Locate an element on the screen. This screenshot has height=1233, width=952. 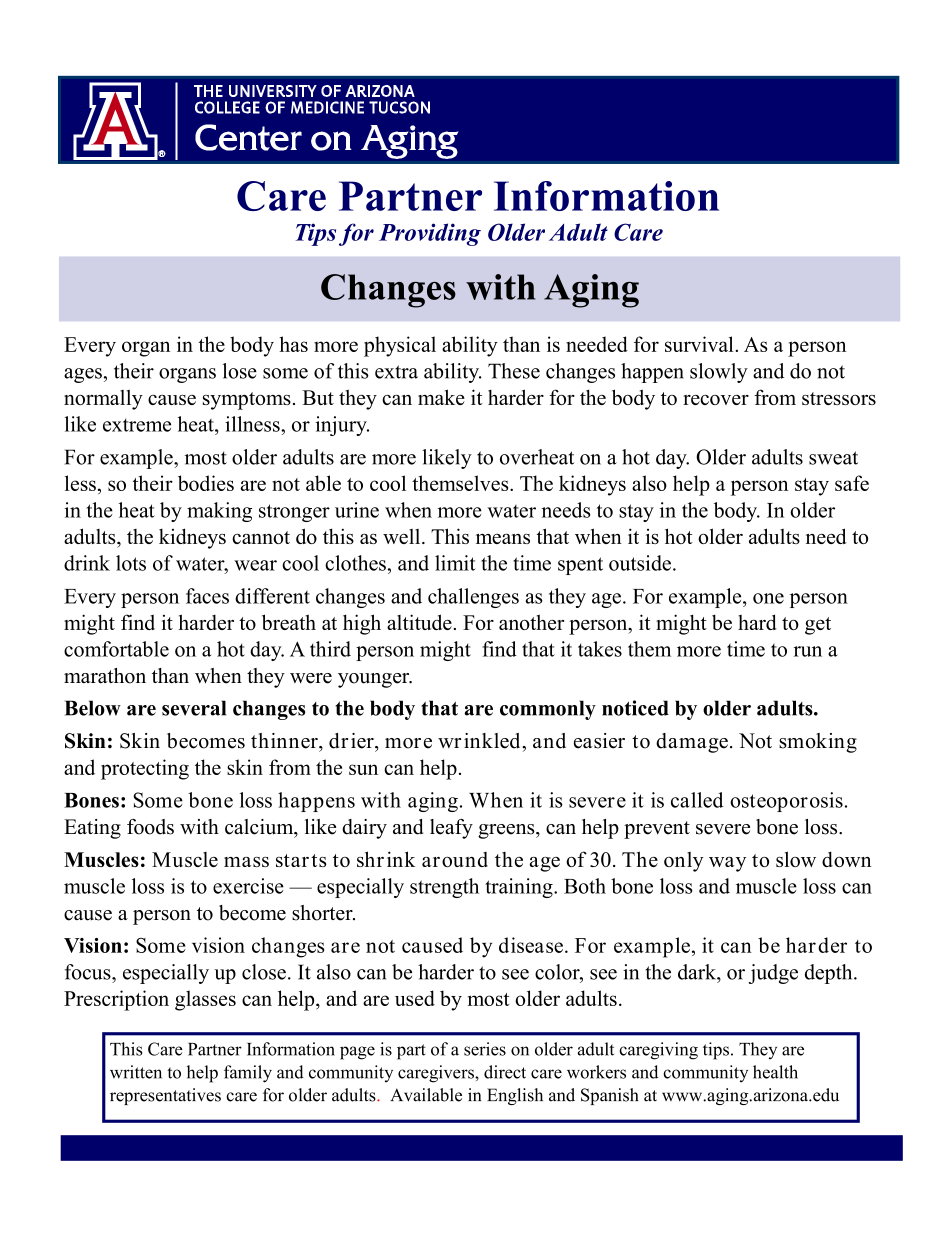
survival is located at coordinates (700, 344).
